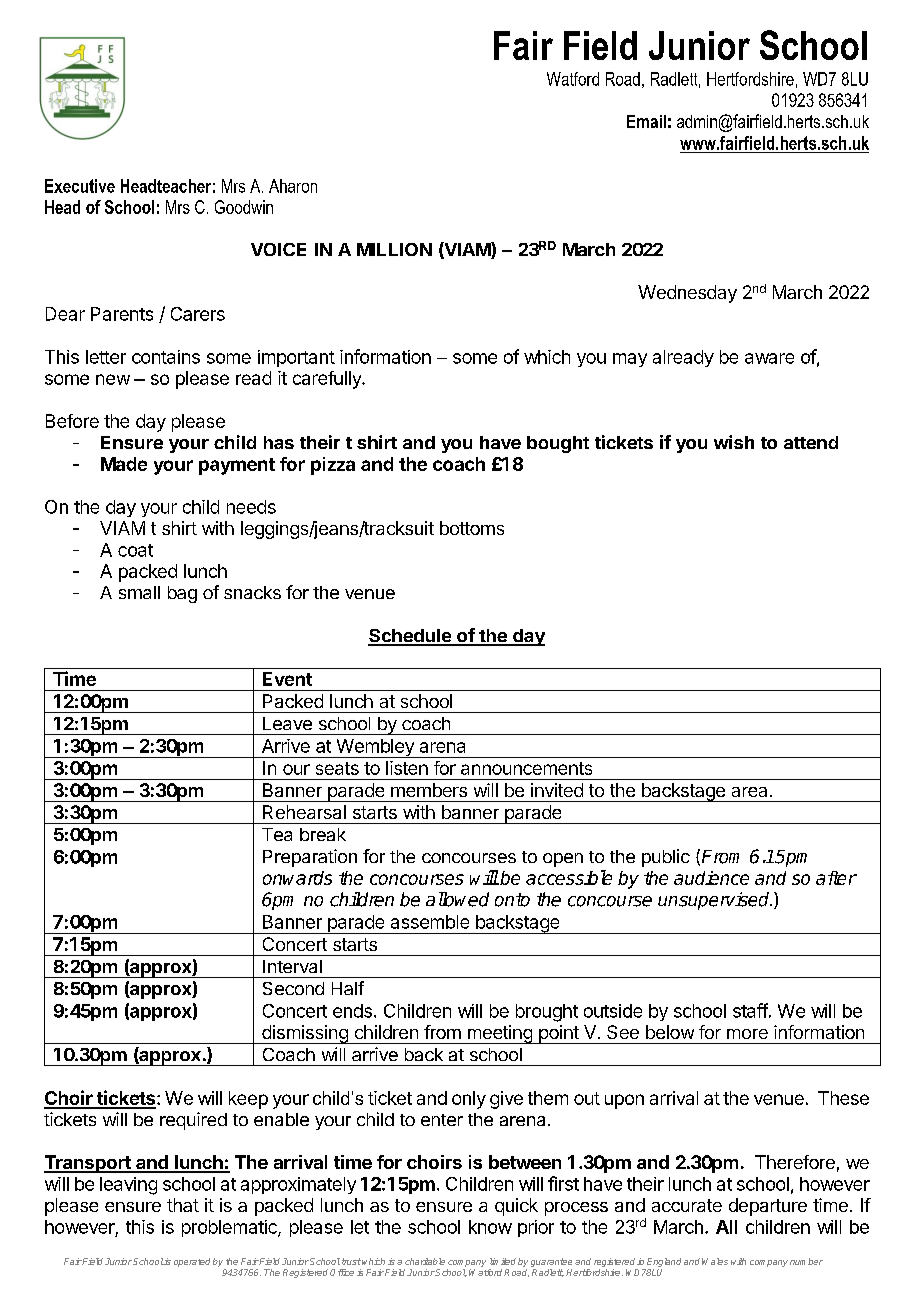 The height and width of the screenshot is (1308, 924). What do you see at coordinates (734, 442) in the screenshot?
I see `wish` at bounding box center [734, 442].
